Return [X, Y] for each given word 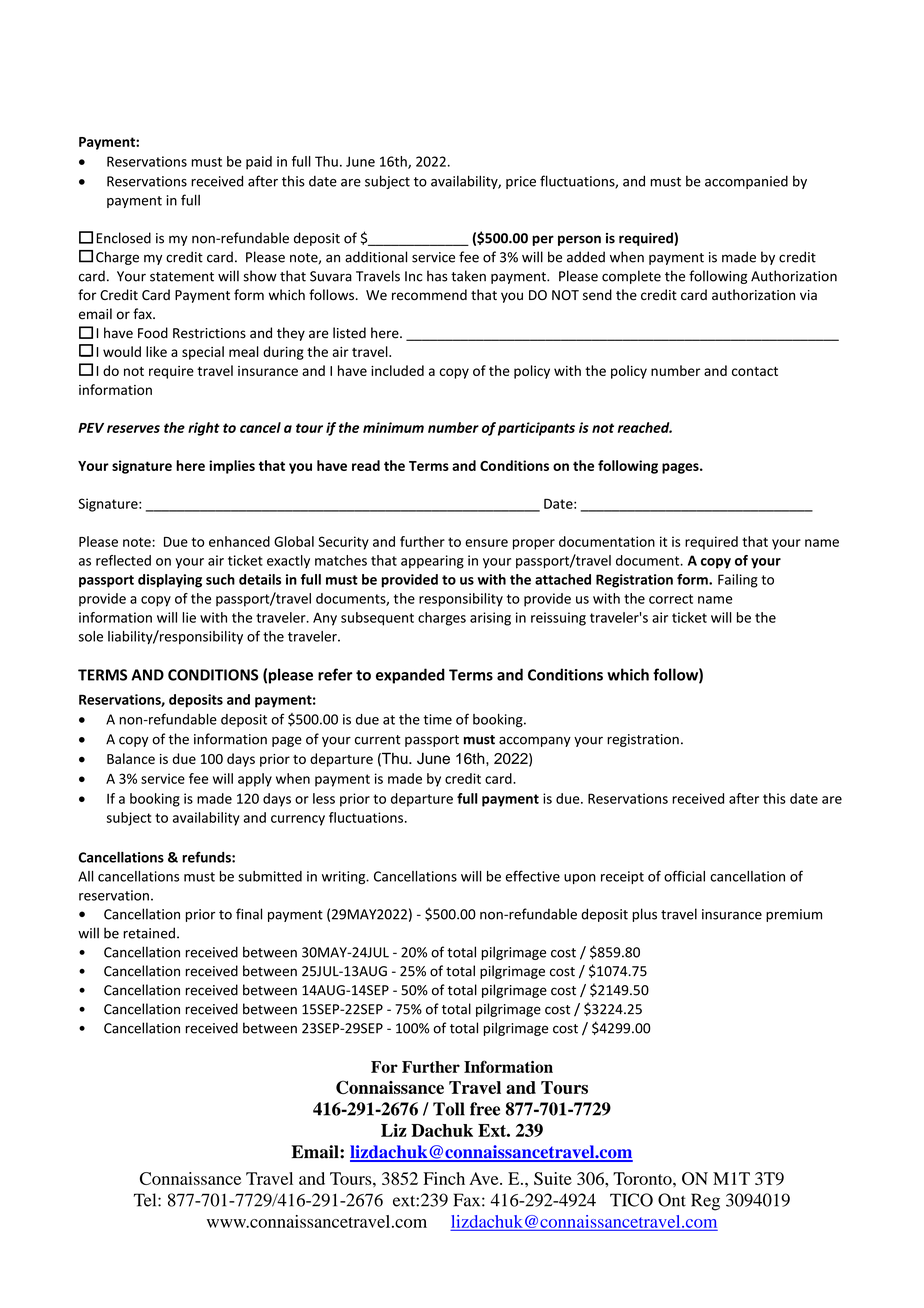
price [521, 182]
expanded [410, 676]
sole [91, 636]
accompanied [746, 182]
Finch [444, 1178]
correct [671, 599]
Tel [146, 1200]
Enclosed [123, 238]
